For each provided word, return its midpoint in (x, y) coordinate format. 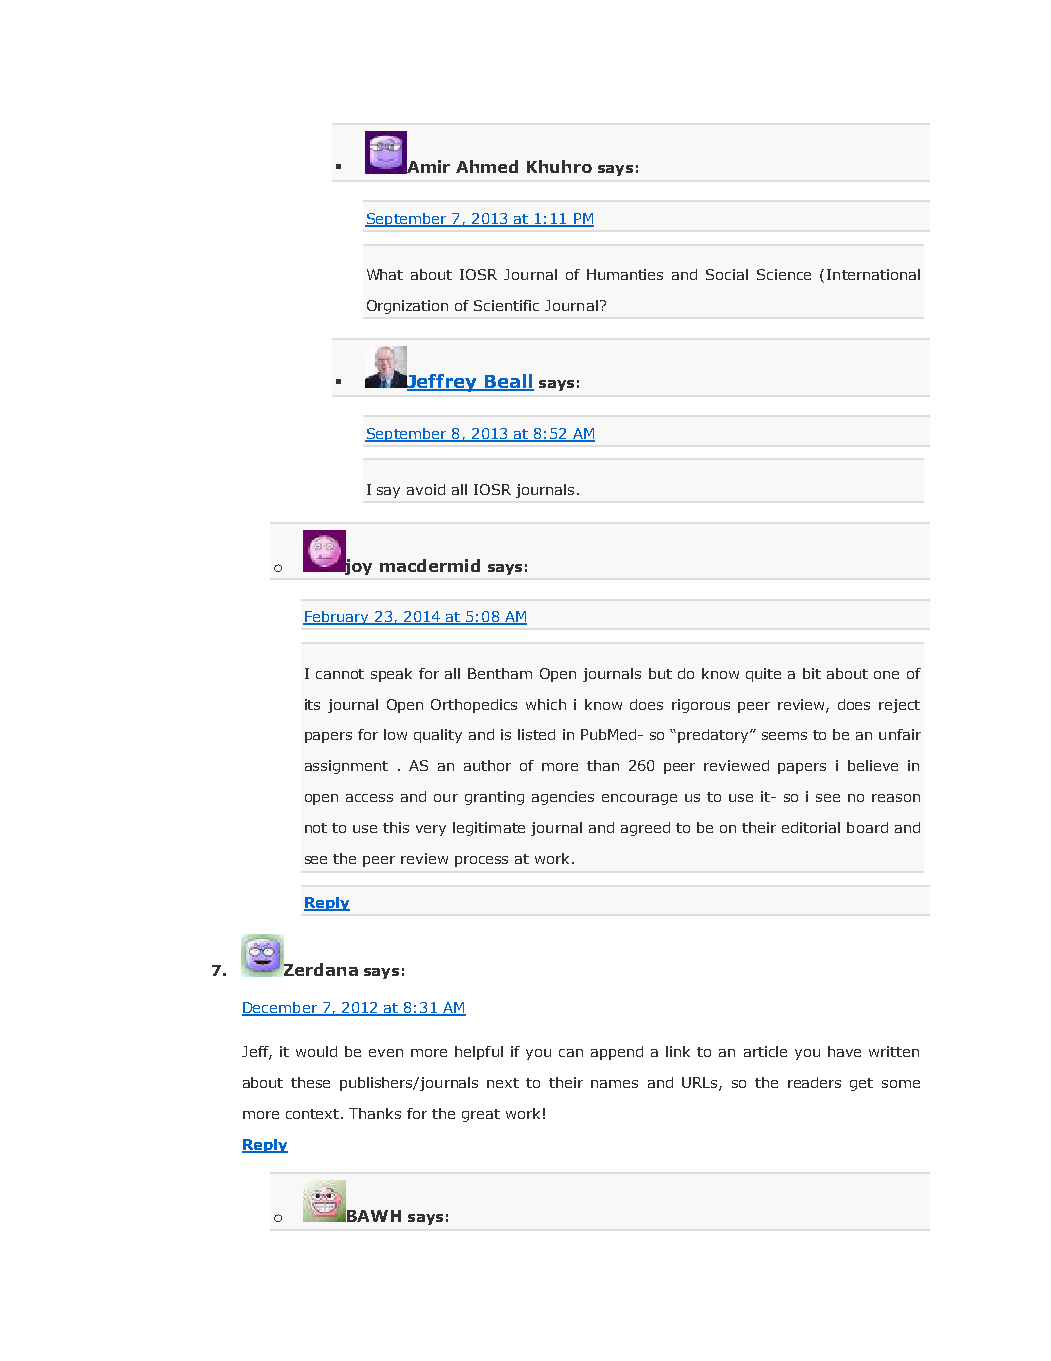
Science (784, 274)
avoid (426, 489)
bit (812, 673)
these (310, 1082)
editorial (811, 827)
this (396, 827)
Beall (508, 382)
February (337, 618)
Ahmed (487, 166)
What (385, 274)
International (873, 274)
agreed (645, 829)
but (660, 673)
